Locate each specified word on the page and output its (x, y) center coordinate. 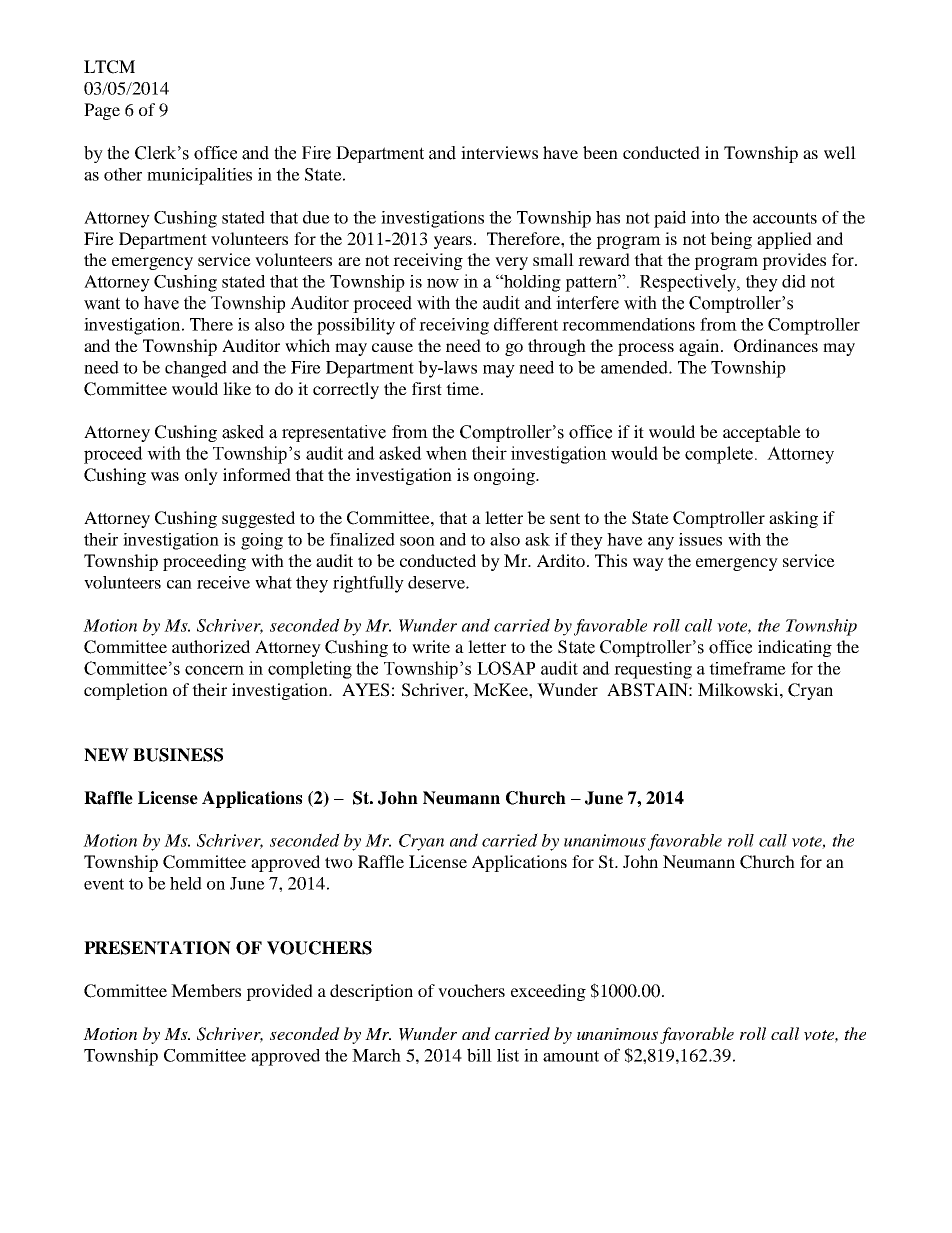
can (179, 584)
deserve (437, 582)
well (840, 152)
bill (479, 1055)
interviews (499, 152)
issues (700, 539)
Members (206, 990)
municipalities (199, 176)
